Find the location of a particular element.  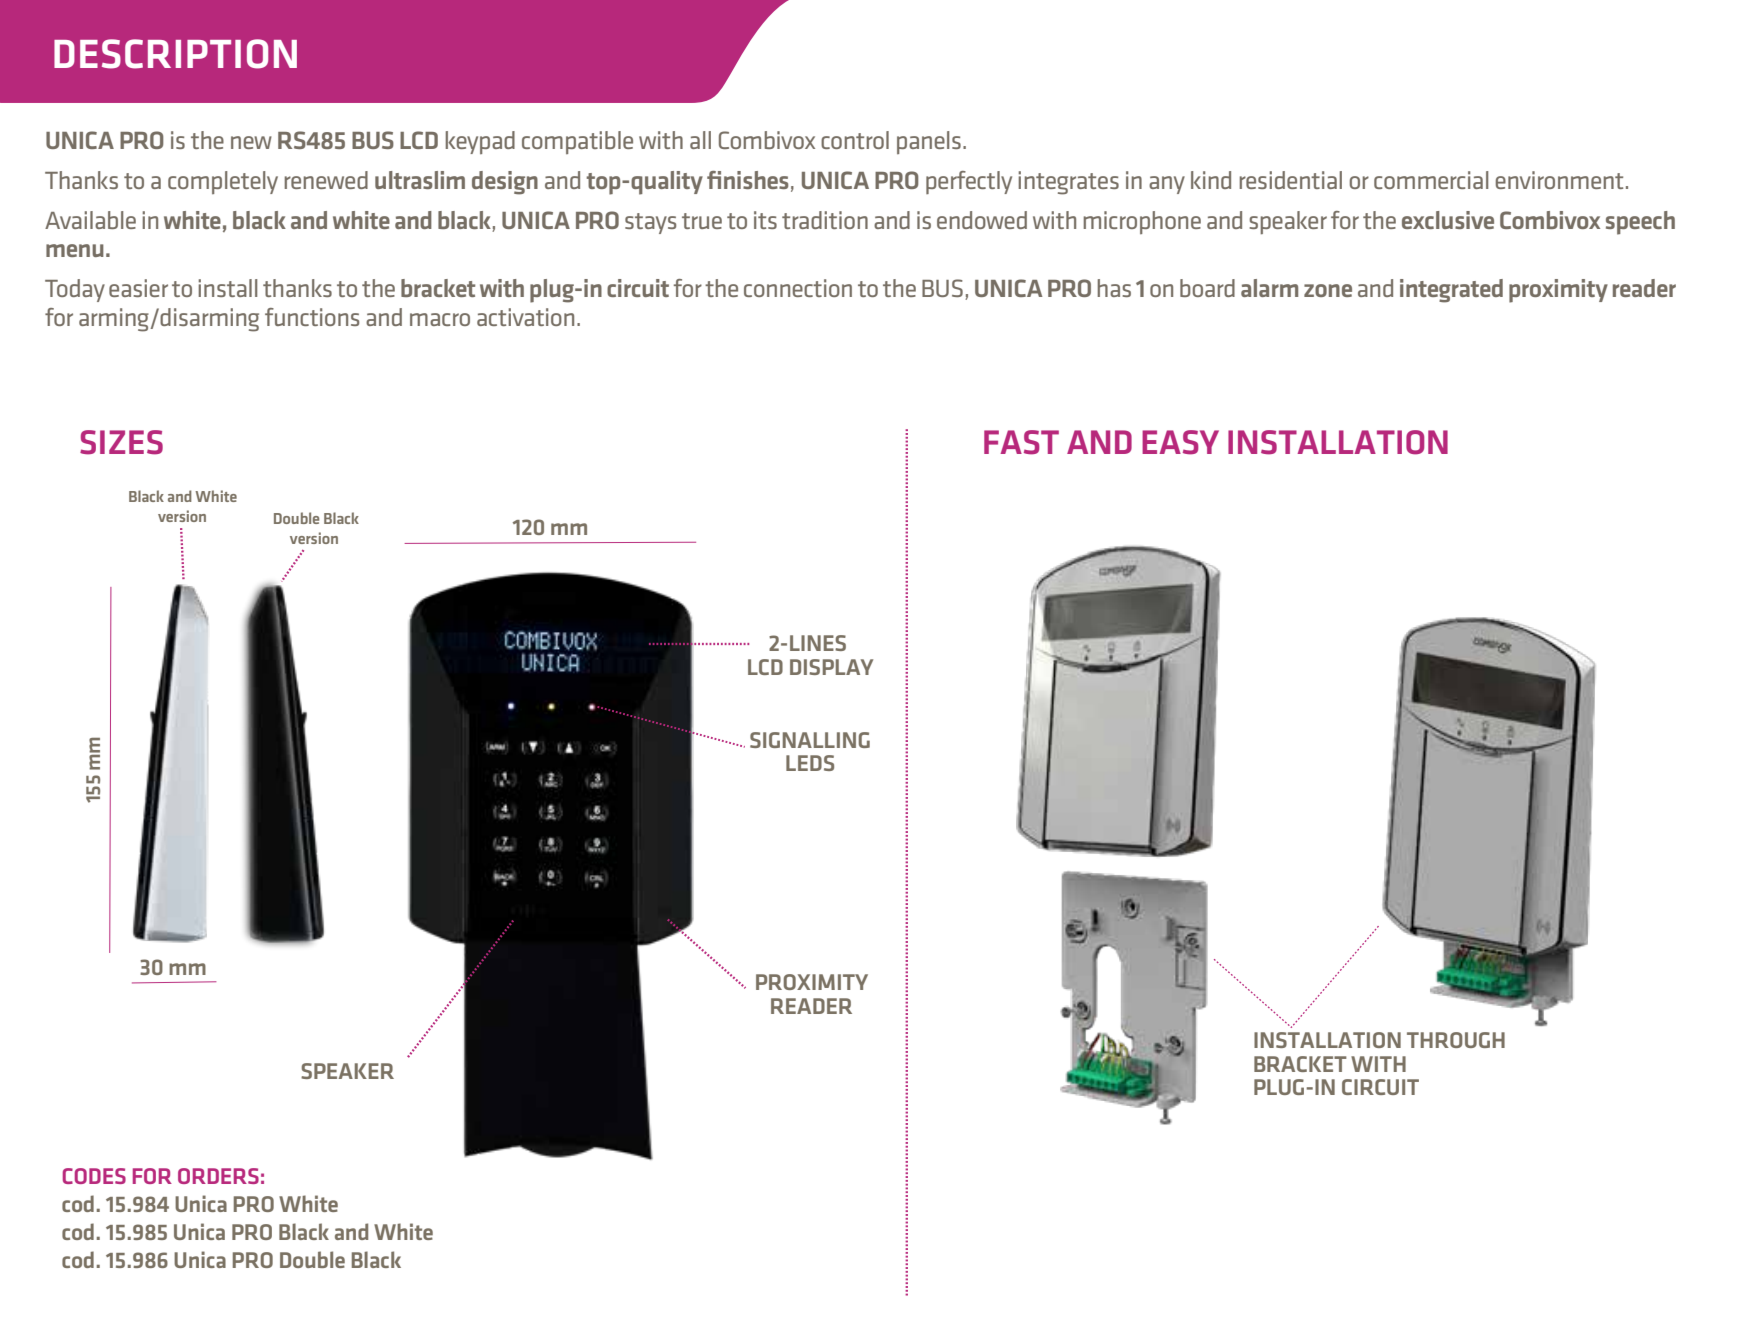

LEDS is located at coordinates (810, 763).
